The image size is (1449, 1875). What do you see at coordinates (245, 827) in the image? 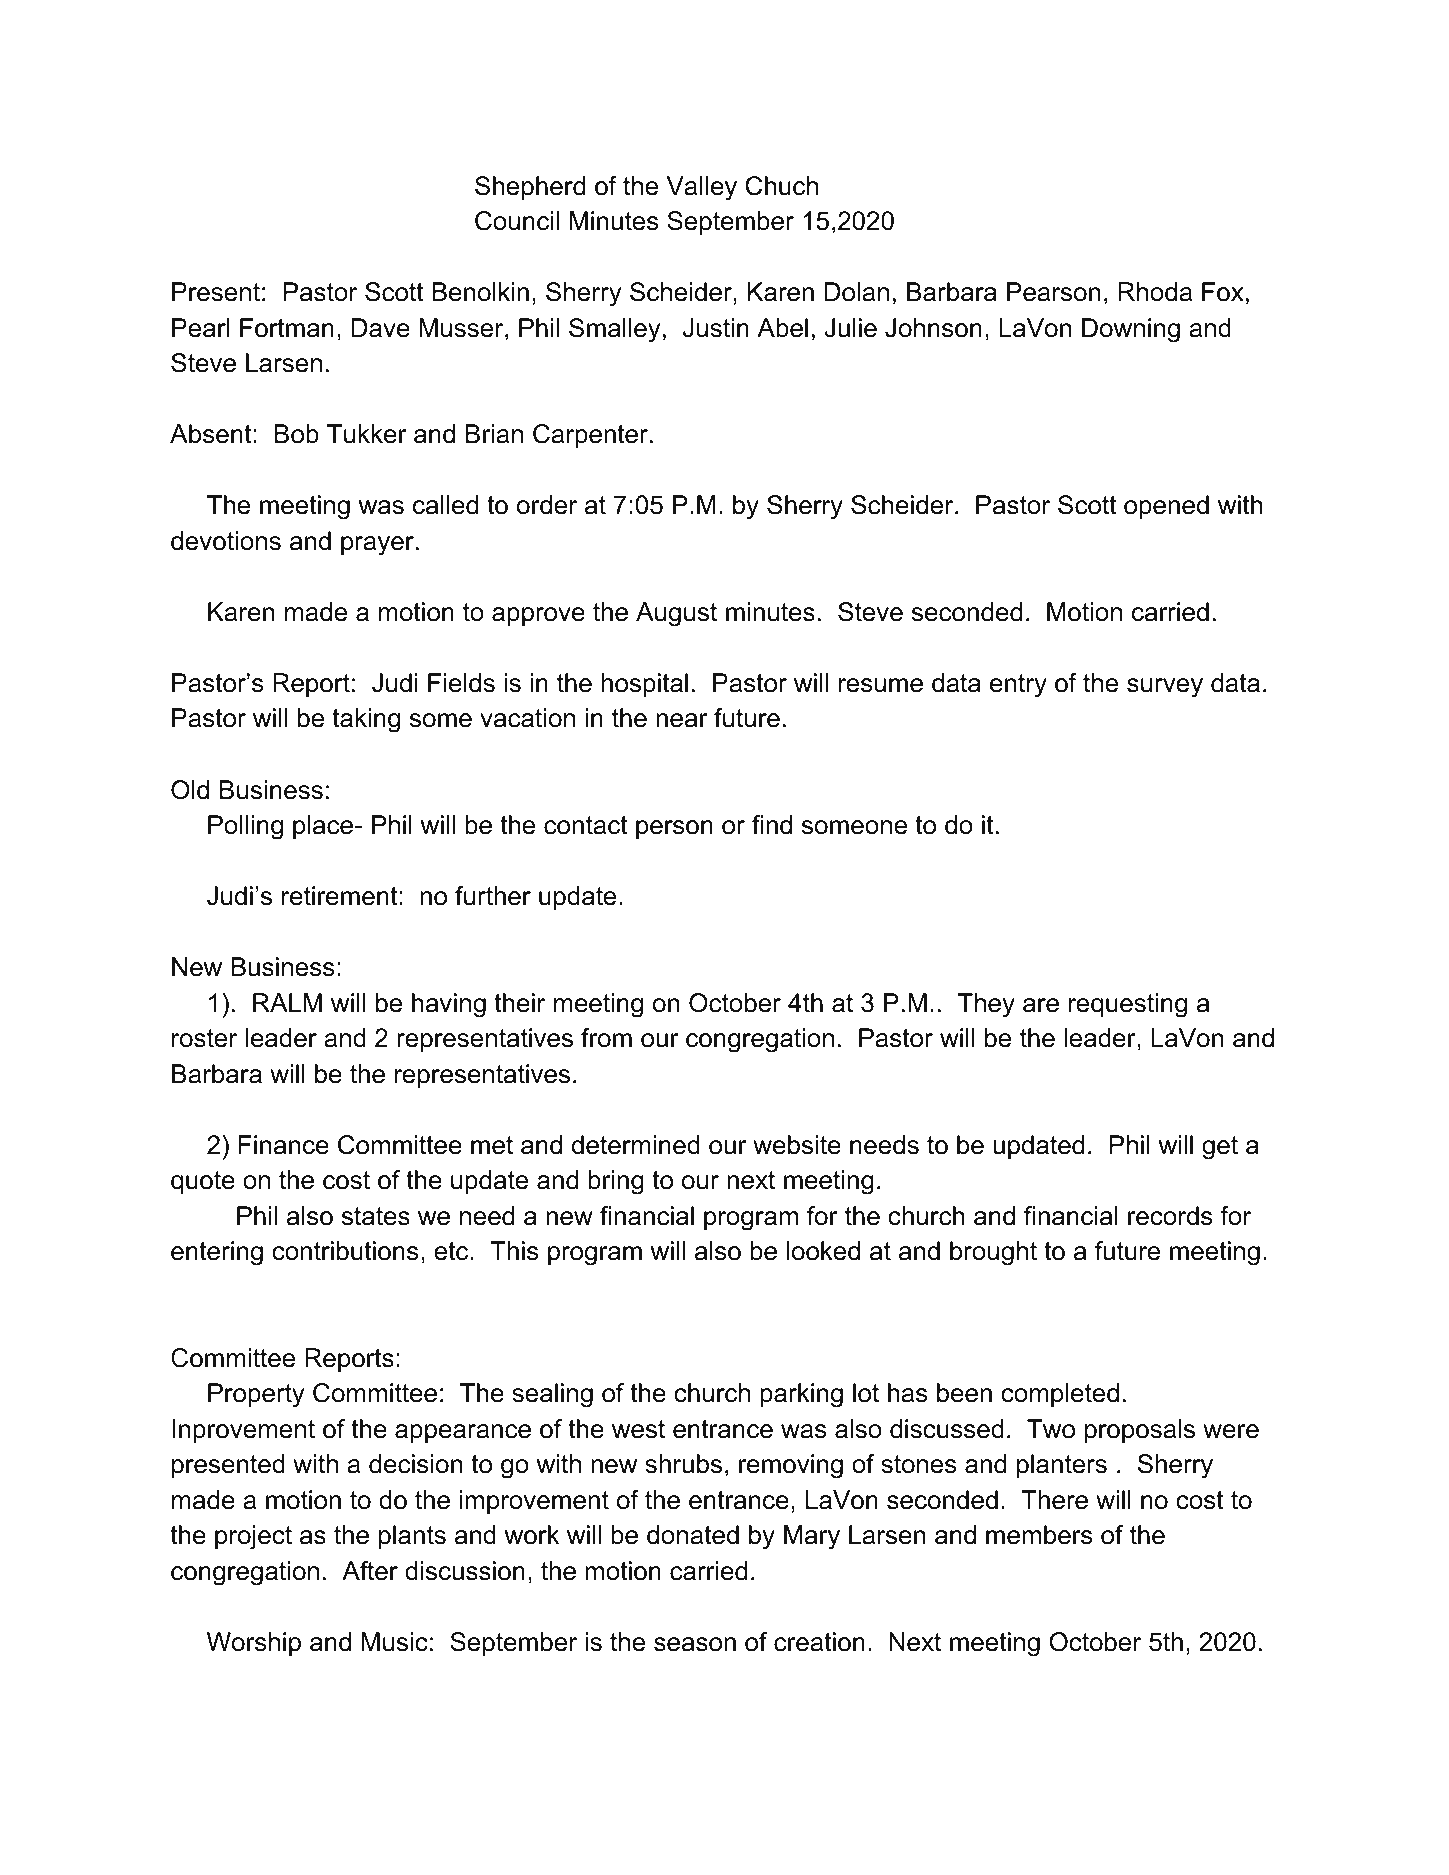
I see `Polling` at bounding box center [245, 827].
